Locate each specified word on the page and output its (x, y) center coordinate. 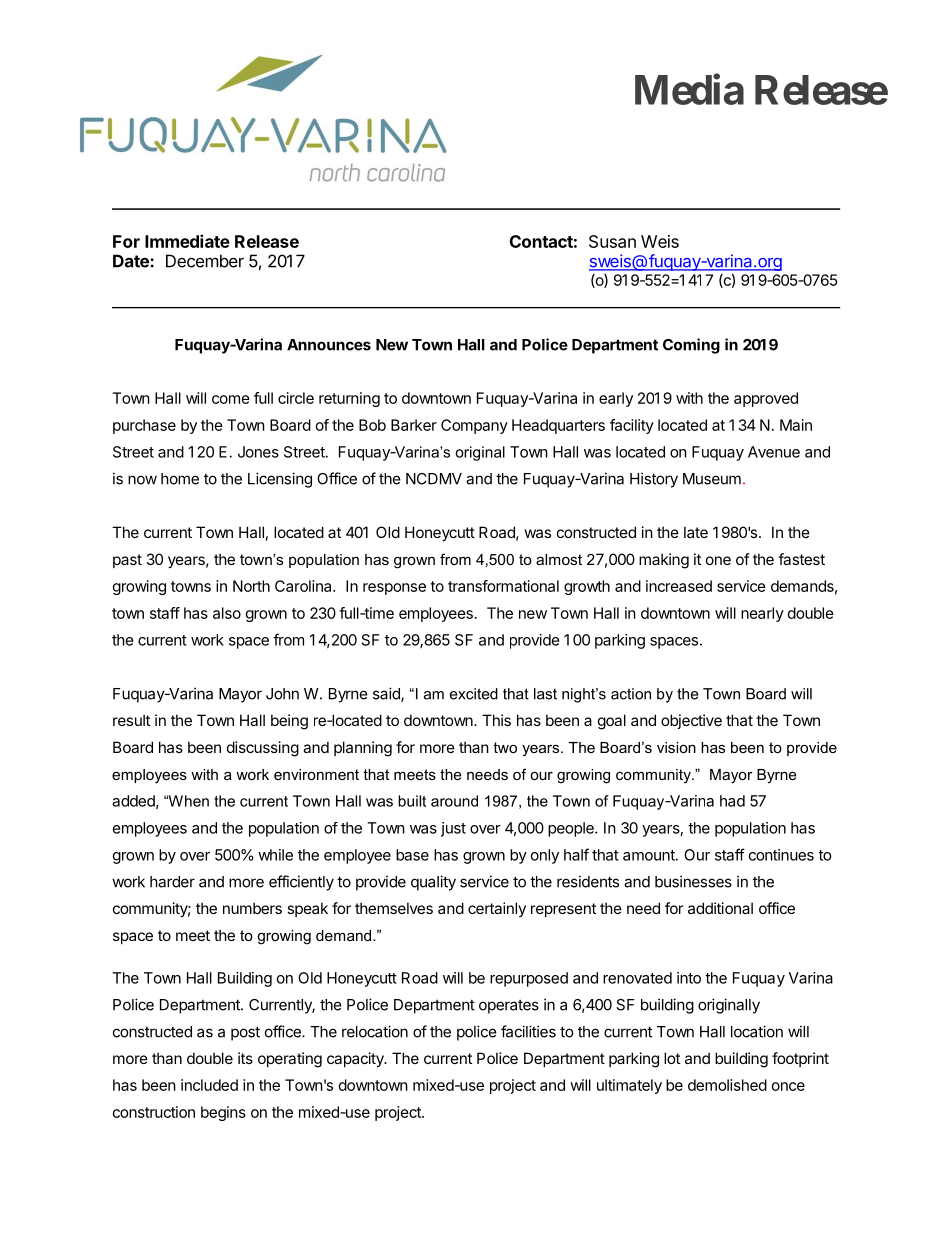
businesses (693, 881)
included (209, 1085)
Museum (712, 479)
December (205, 261)
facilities (528, 1031)
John (282, 694)
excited (474, 694)
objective (691, 721)
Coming (691, 346)
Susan (612, 241)
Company (474, 426)
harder (172, 882)
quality (433, 883)
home (180, 479)
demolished (727, 1085)
